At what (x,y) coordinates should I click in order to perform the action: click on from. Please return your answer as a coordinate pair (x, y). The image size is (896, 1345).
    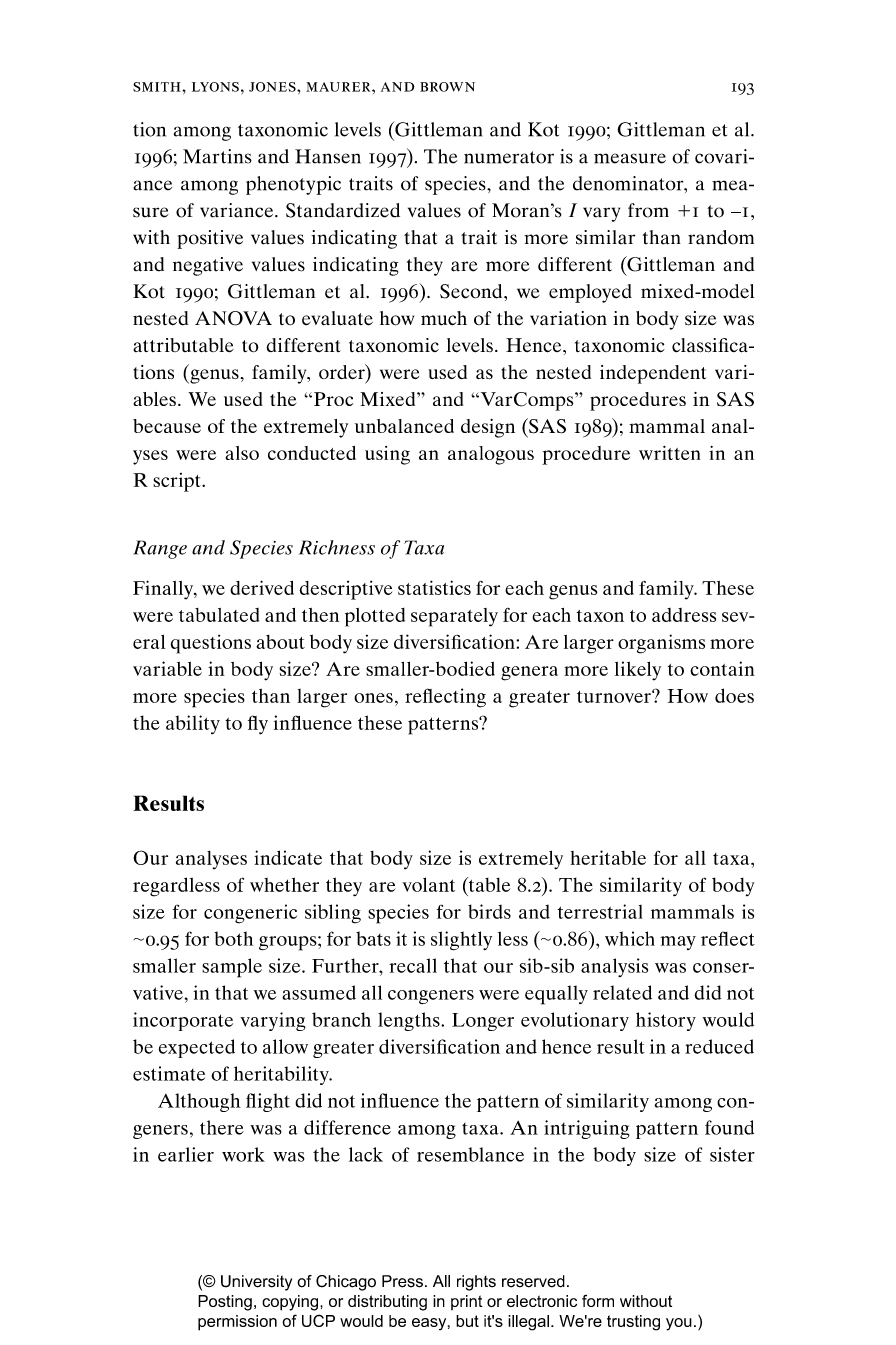
    Looking at the image, I should click on (648, 210).
